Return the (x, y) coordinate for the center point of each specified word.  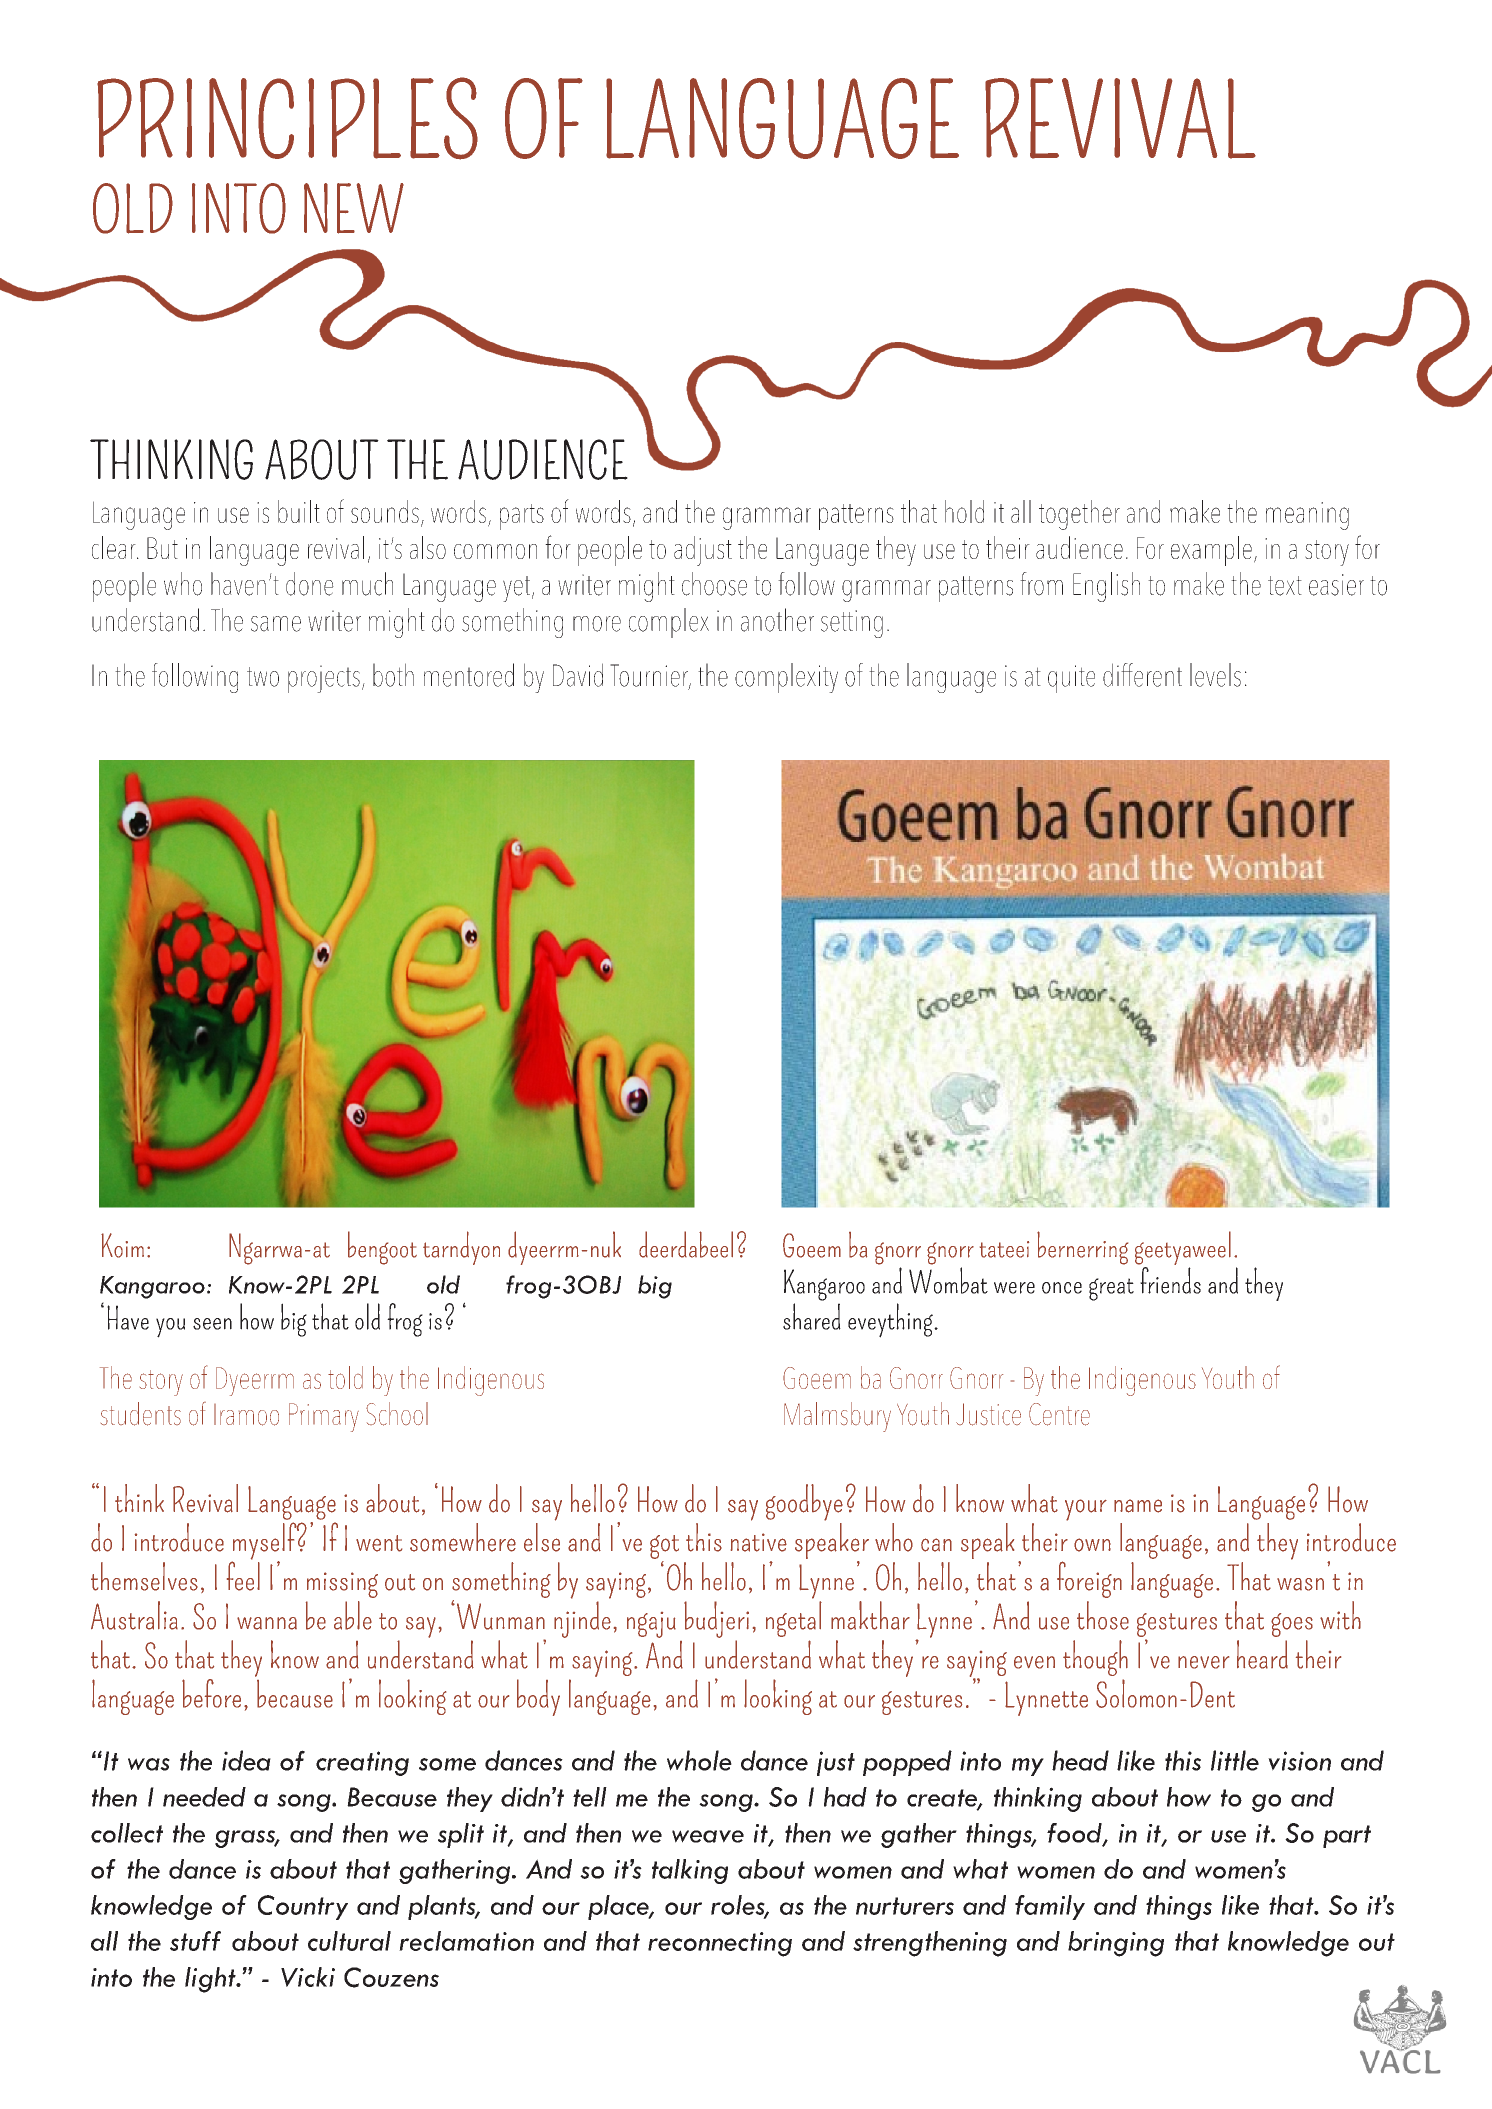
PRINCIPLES (287, 118)
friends (1170, 1280)
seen (212, 1324)
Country (303, 1907)
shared (812, 1316)
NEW (354, 208)
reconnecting (720, 1944)
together (1079, 515)
